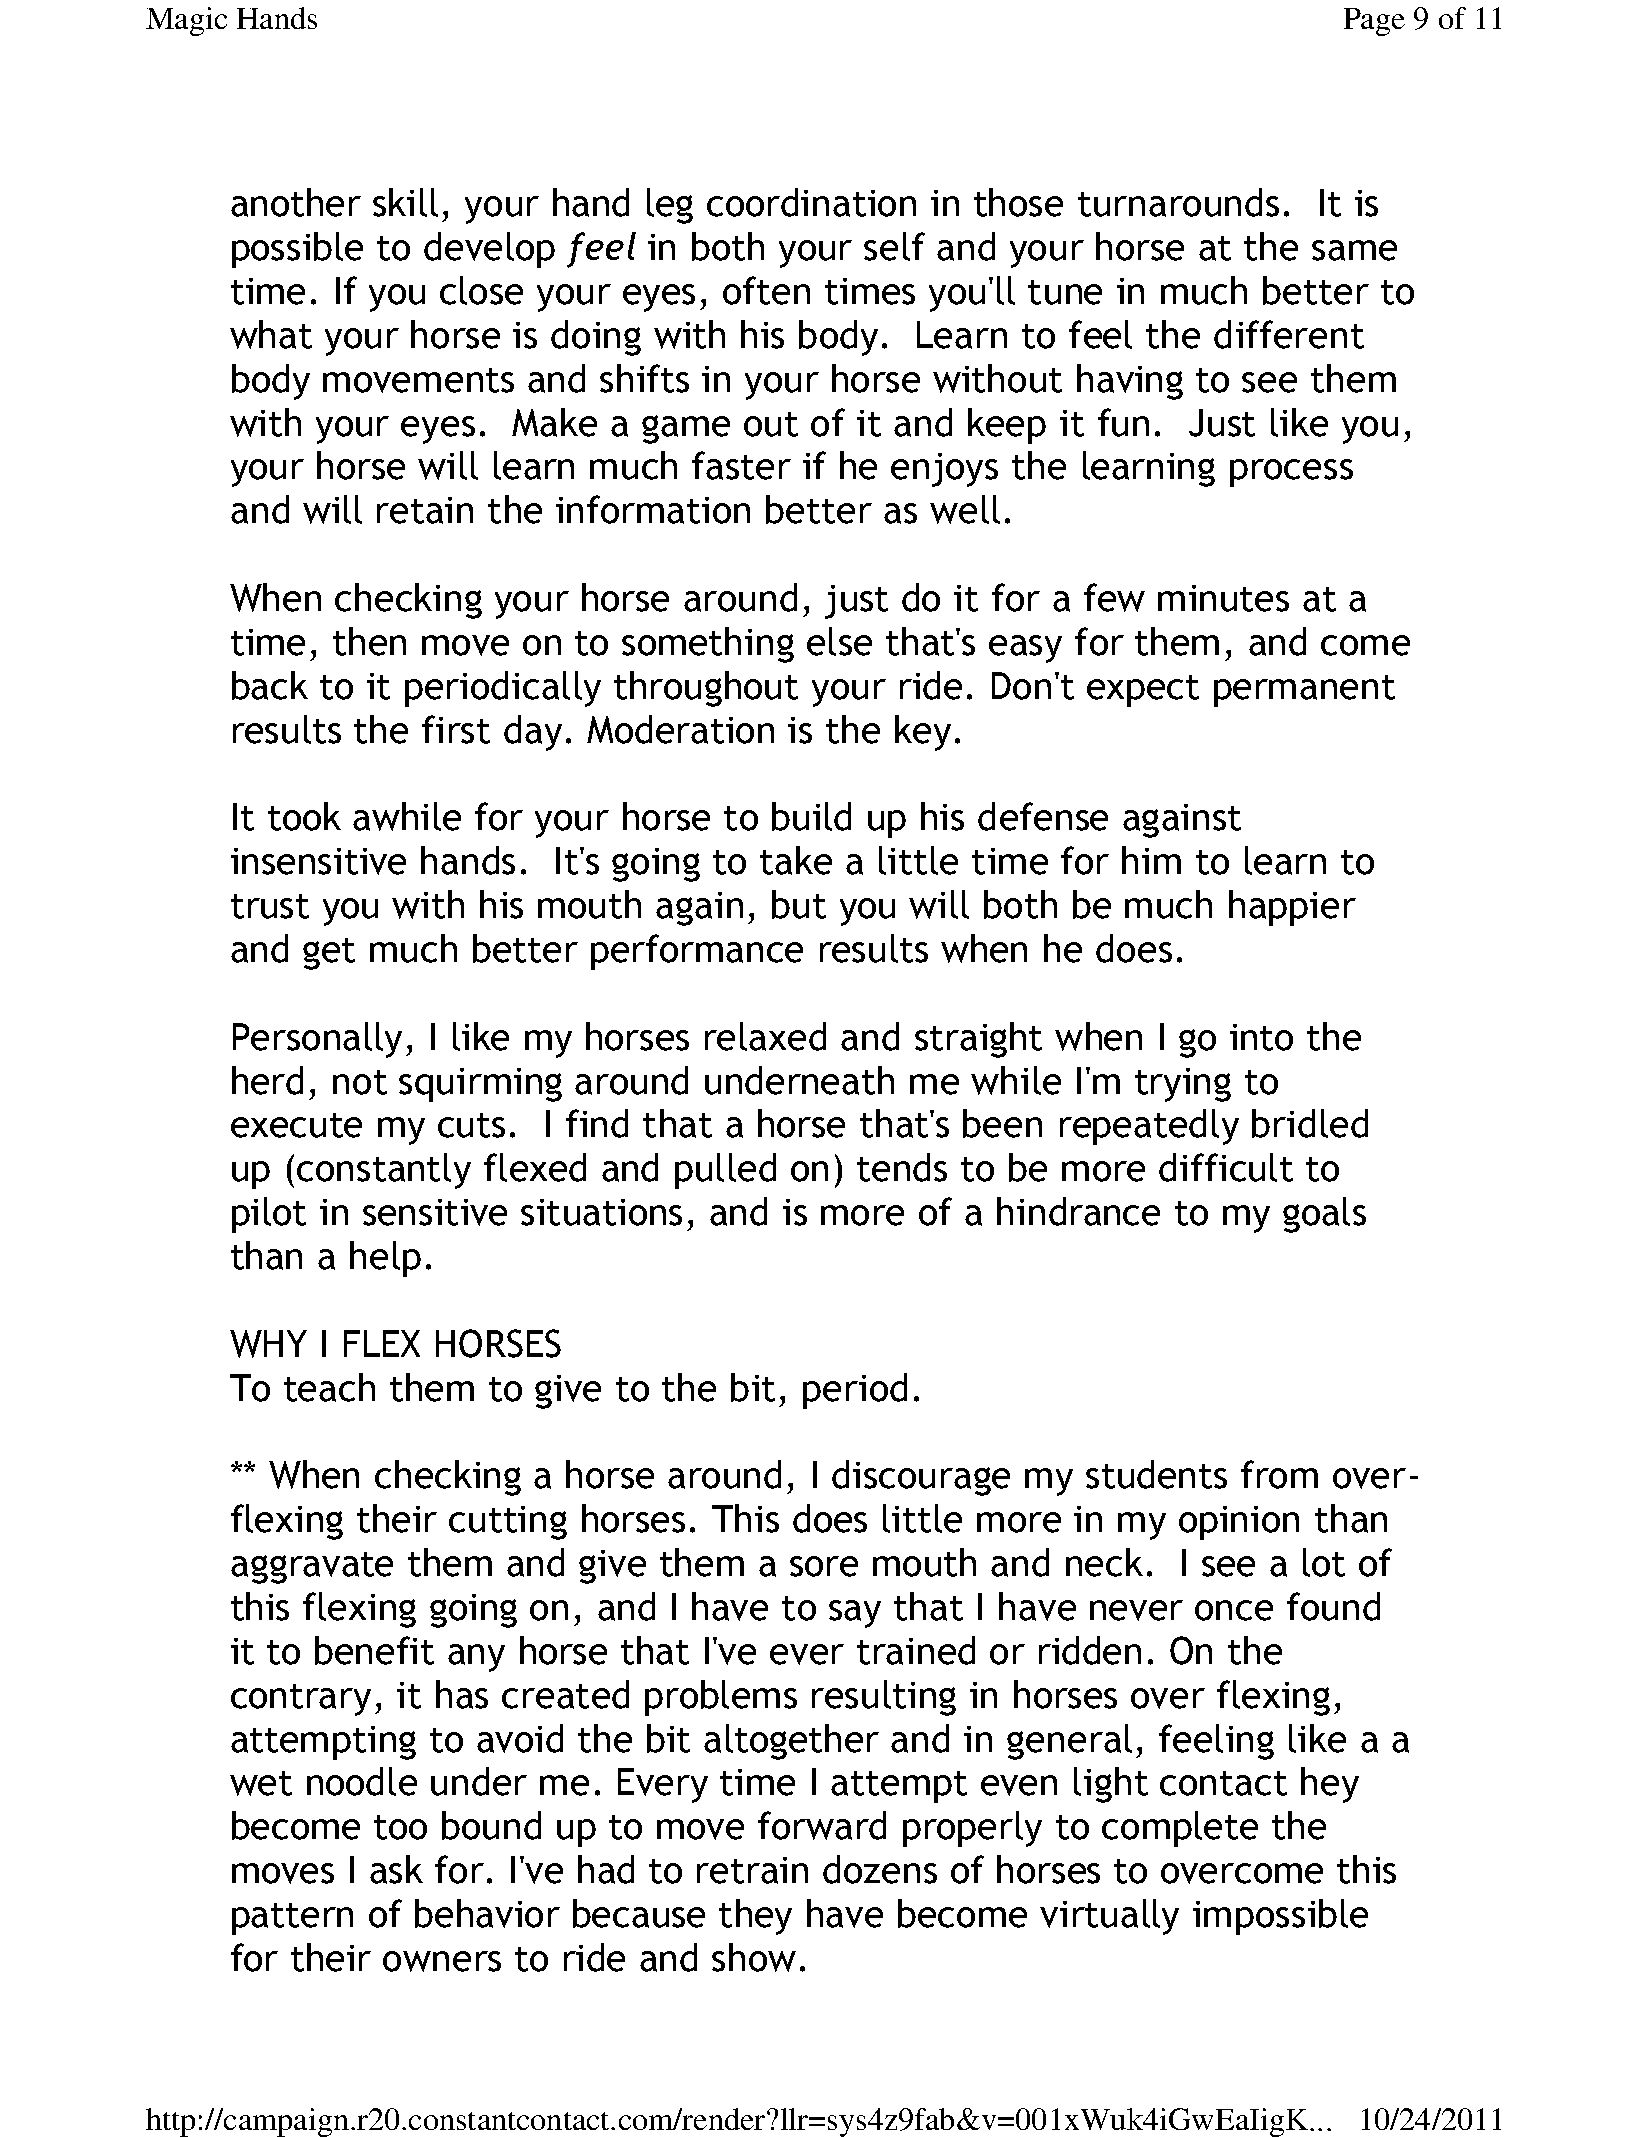 Image resolution: width=1651 pixels, height=2137 pixels. I want to click on another, so click(296, 202).
